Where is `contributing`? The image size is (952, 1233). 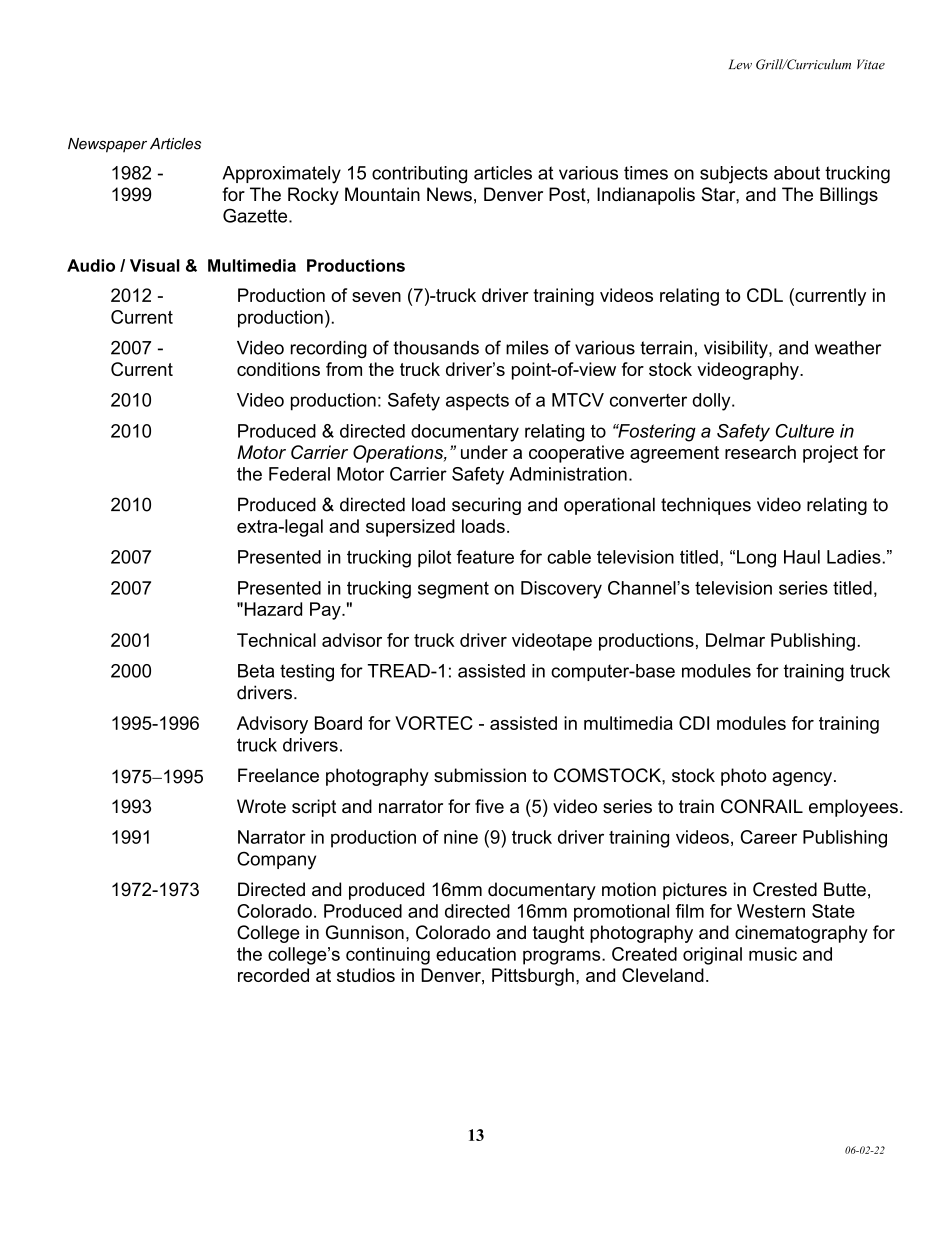 contributing is located at coordinates (419, 175).
